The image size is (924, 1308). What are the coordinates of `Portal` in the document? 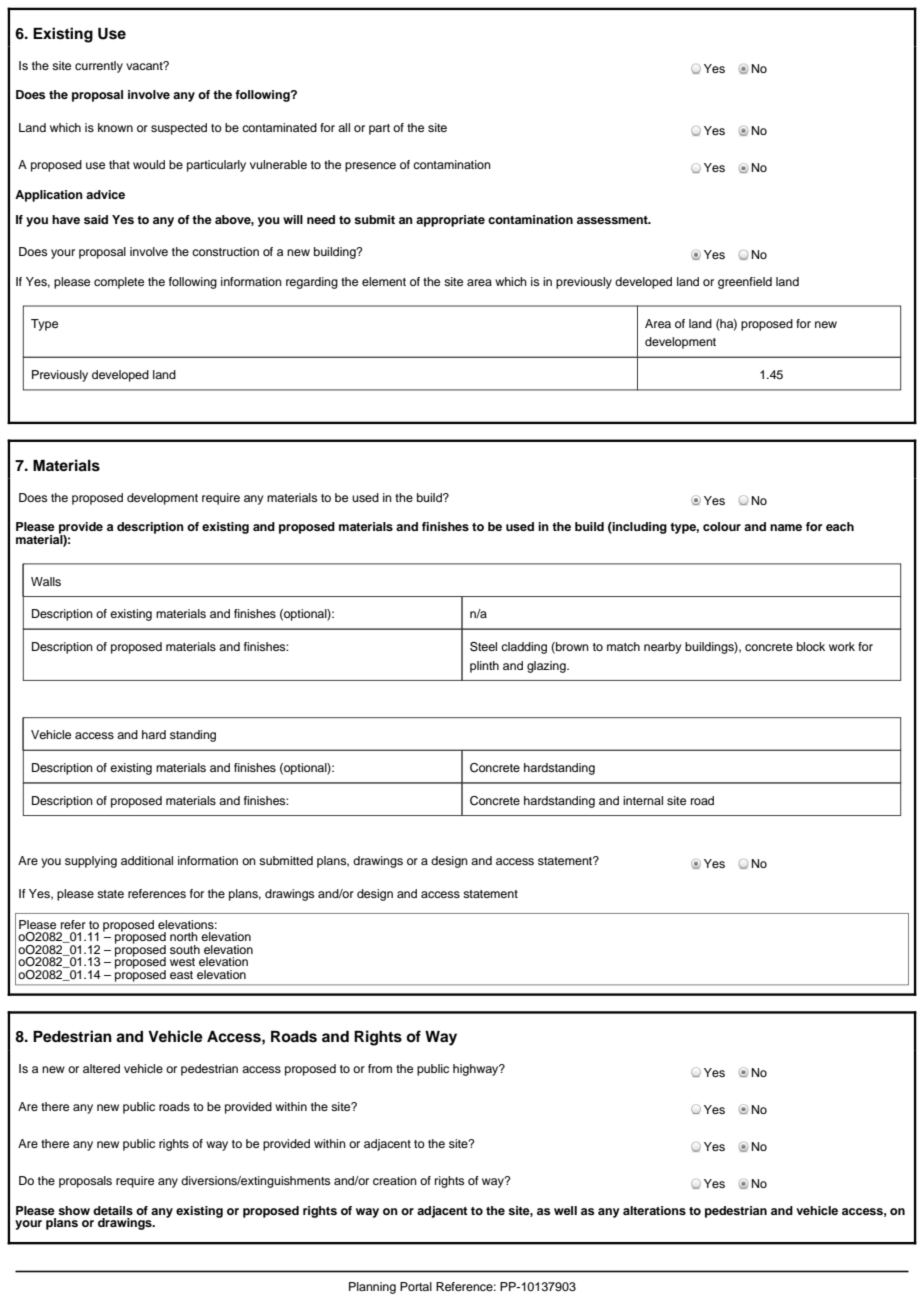 It's located at (416, 1286).
